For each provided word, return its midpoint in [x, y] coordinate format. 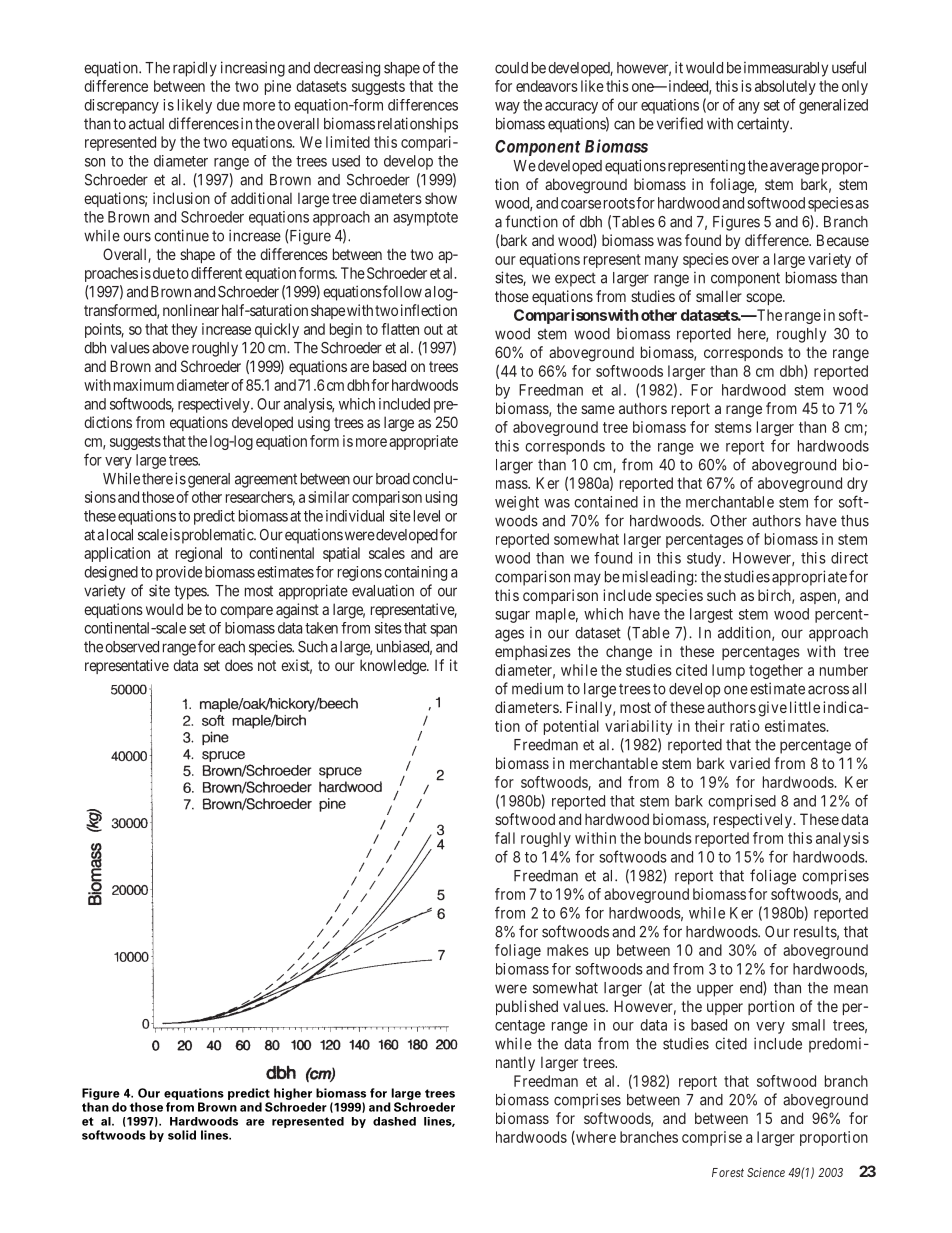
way [507, 108]
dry [857, 484]
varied [750, 763]
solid [182, 1135]
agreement [266, 481]
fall [505, 838]
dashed [394, 1121]
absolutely [785, 87]
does [239, 665]
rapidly [195, 69]
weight [517, 503]
